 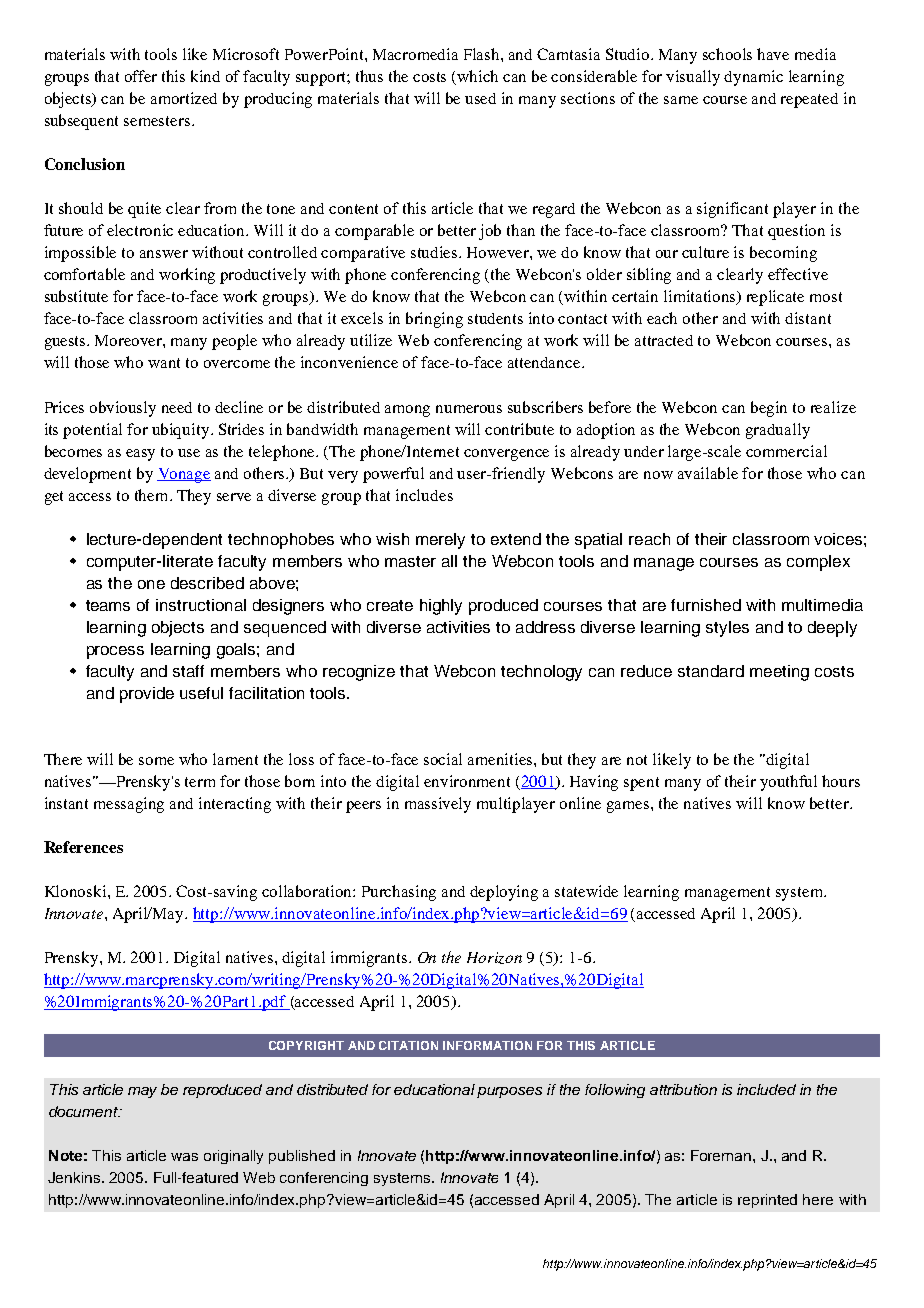 What do you see at coordinates (727, 629) in the image?
I see `styles` at bounding box center [727, 629].
